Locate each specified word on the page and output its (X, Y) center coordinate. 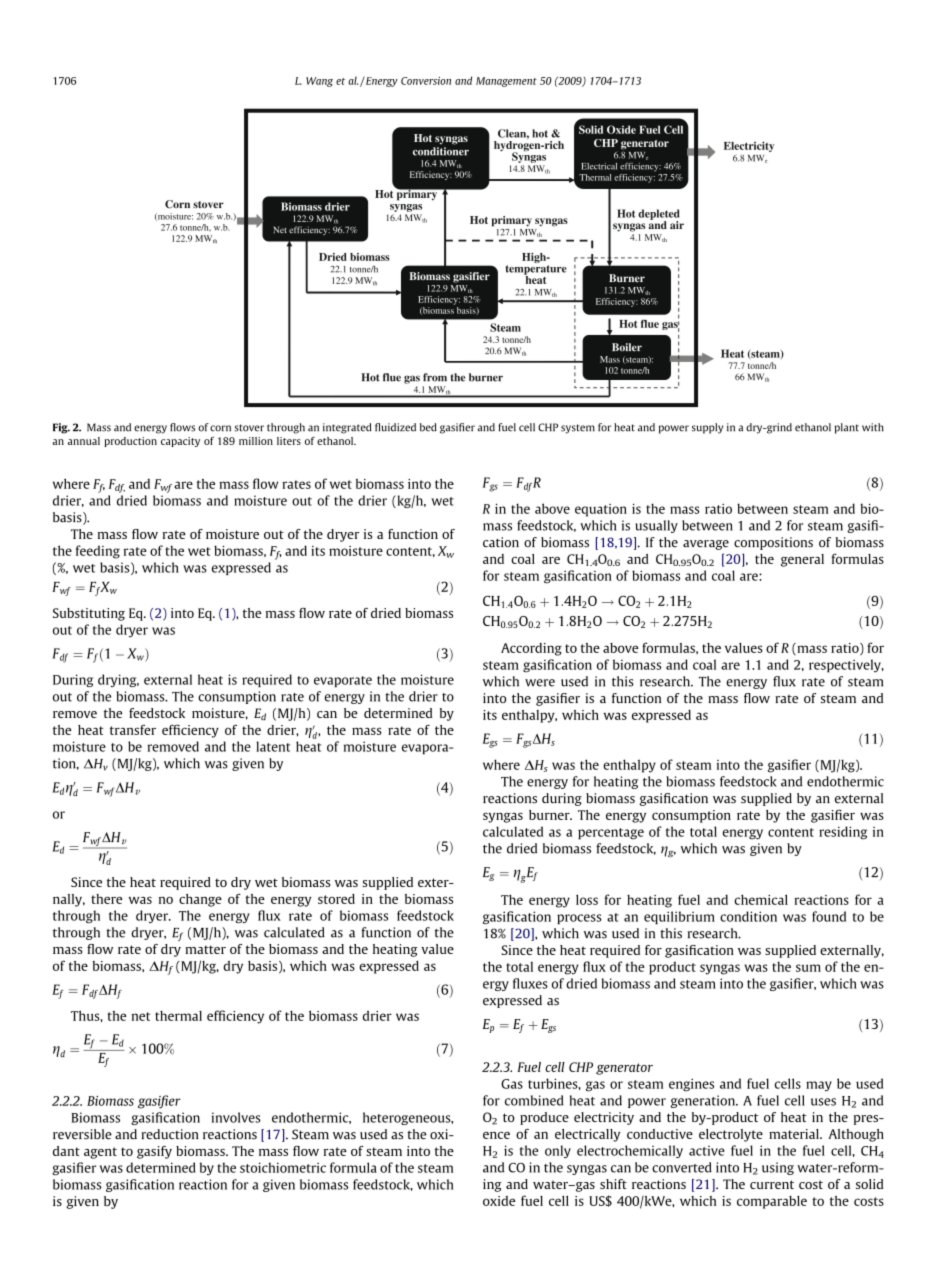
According (531, 649)
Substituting (89, 614)
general (802, 560)
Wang (319, 82)
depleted (659, 215)
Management (506, 82)
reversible (82, 1134)
